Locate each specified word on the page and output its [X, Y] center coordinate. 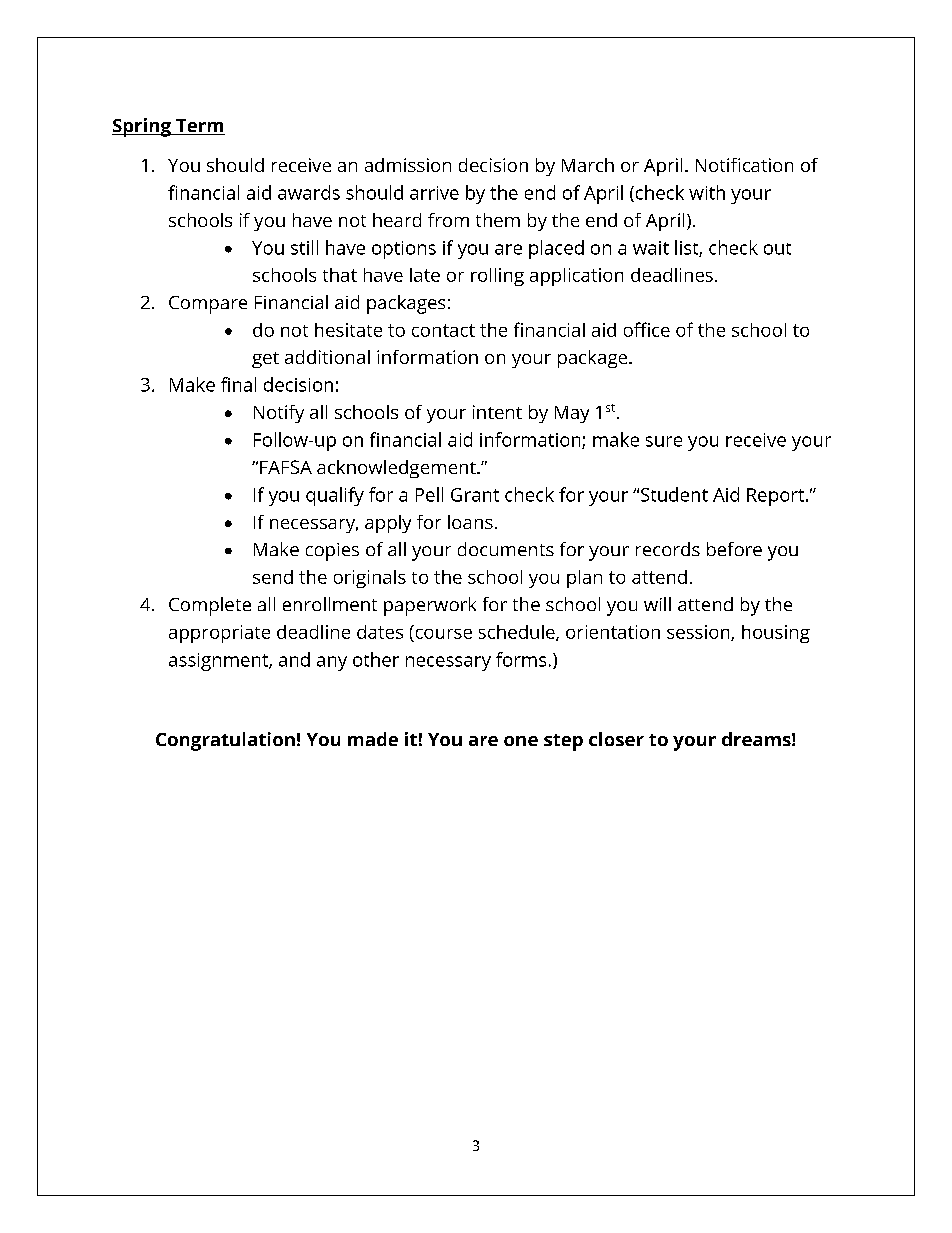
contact [443, 330]
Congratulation [225, 741]
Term [199, 127]
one [521, 741]
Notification [744, 165]
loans [470, 522]
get [265, 360]
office [647, 329]
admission [408, 165]
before [734, 549]
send [273, 577]
